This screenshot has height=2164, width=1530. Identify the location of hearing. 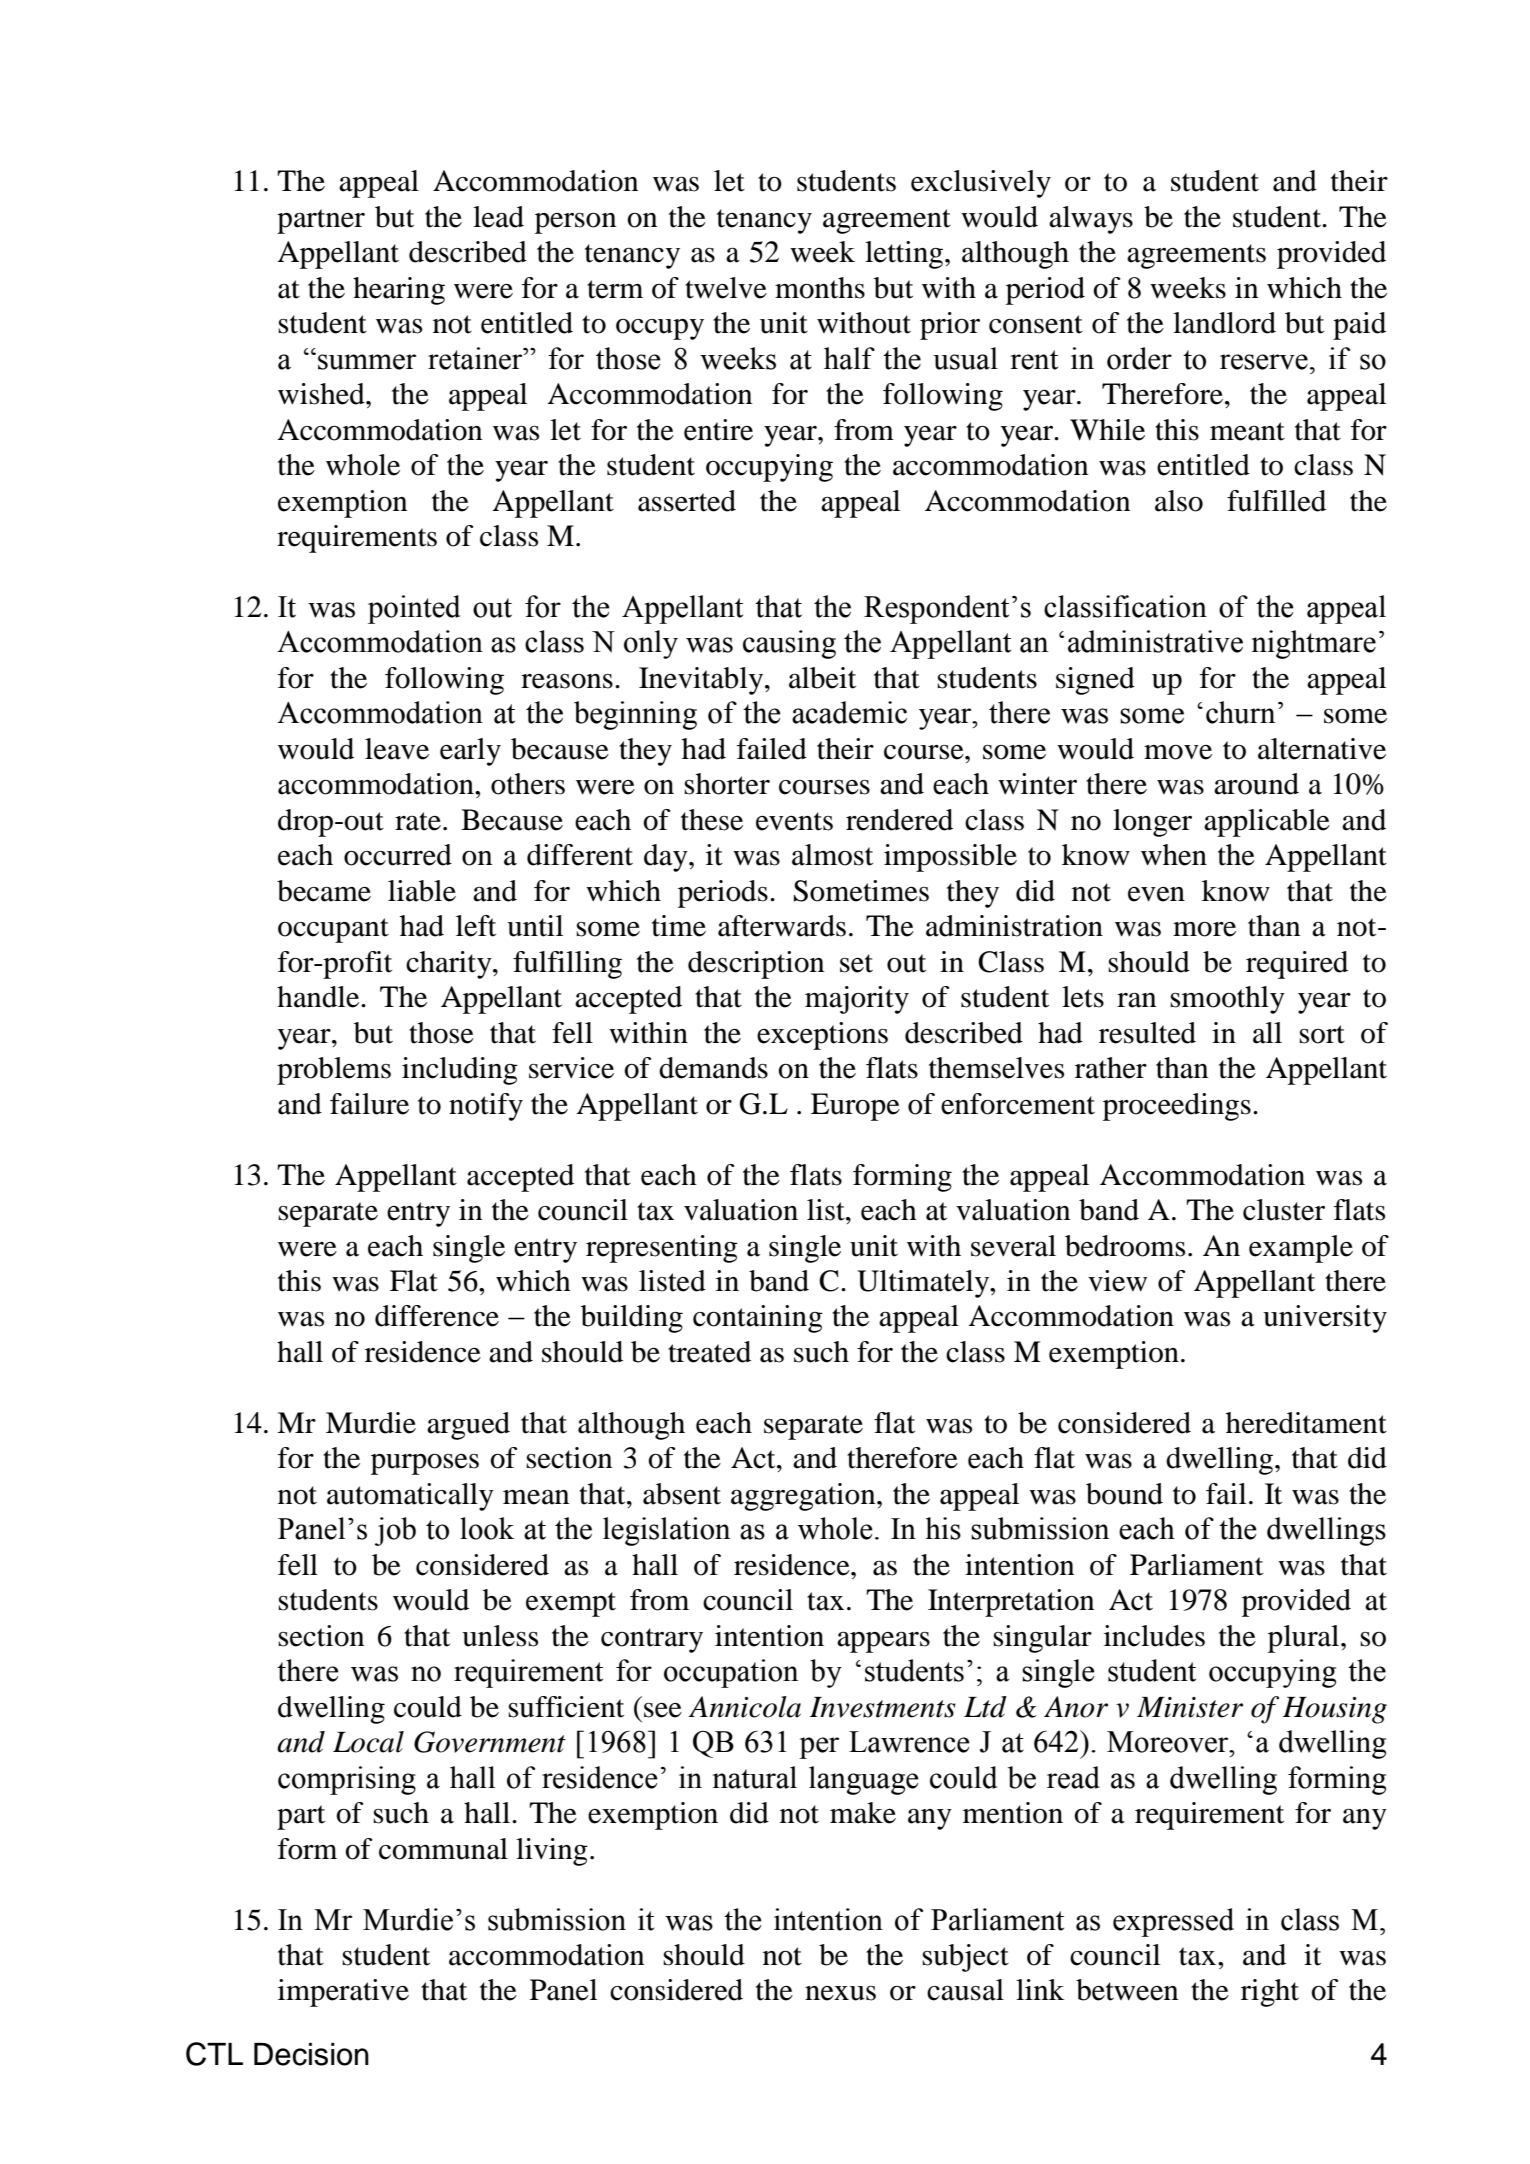
(399, 291).
